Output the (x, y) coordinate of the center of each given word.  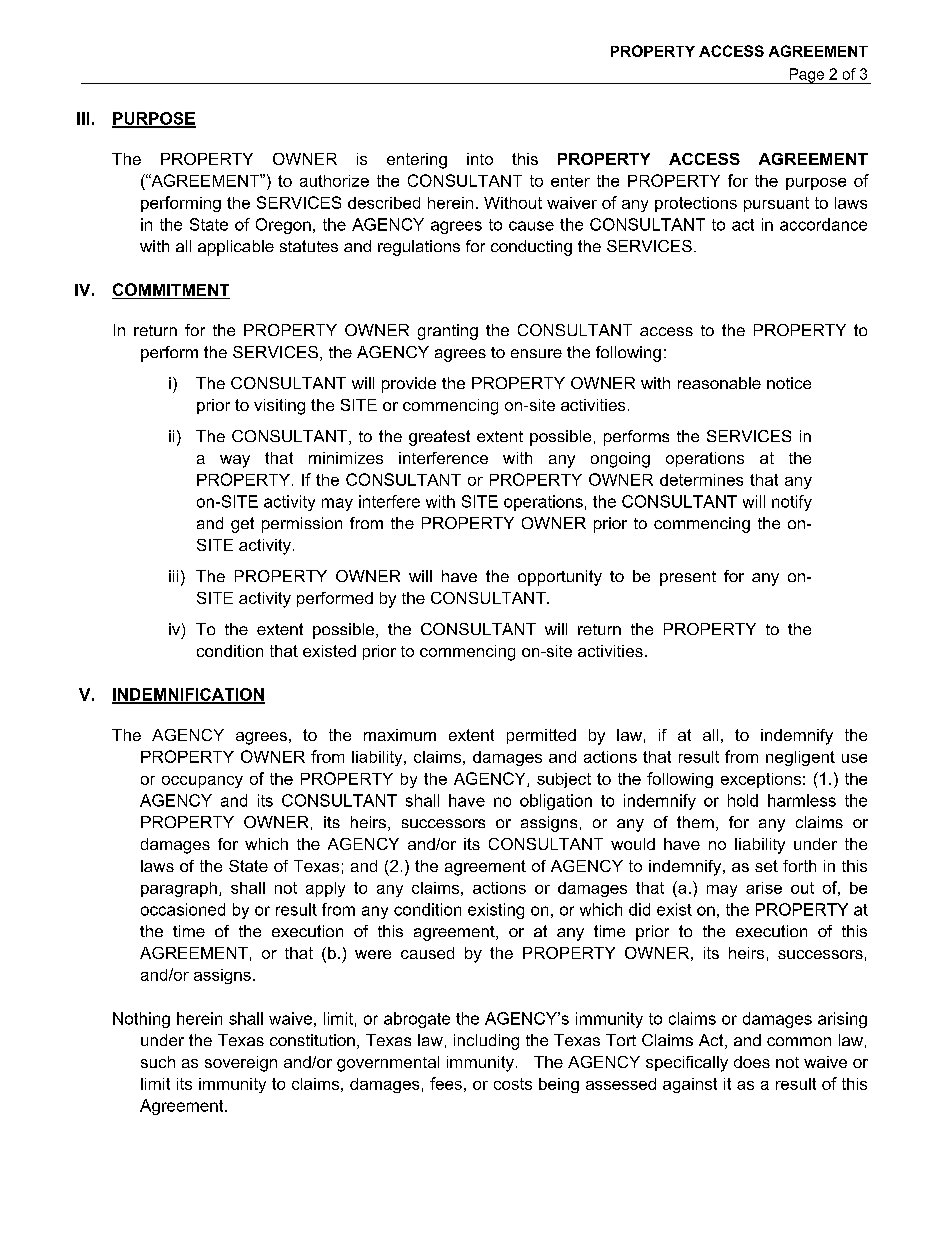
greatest (439, 438)
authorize (334, 181)
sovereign (241, 1064)
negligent (800, 758)
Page (807, 76)
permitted (541, 736)
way (235, 461)
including (486, 1042)
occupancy (202, 782)
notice (789, 383)
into (480, 159)
